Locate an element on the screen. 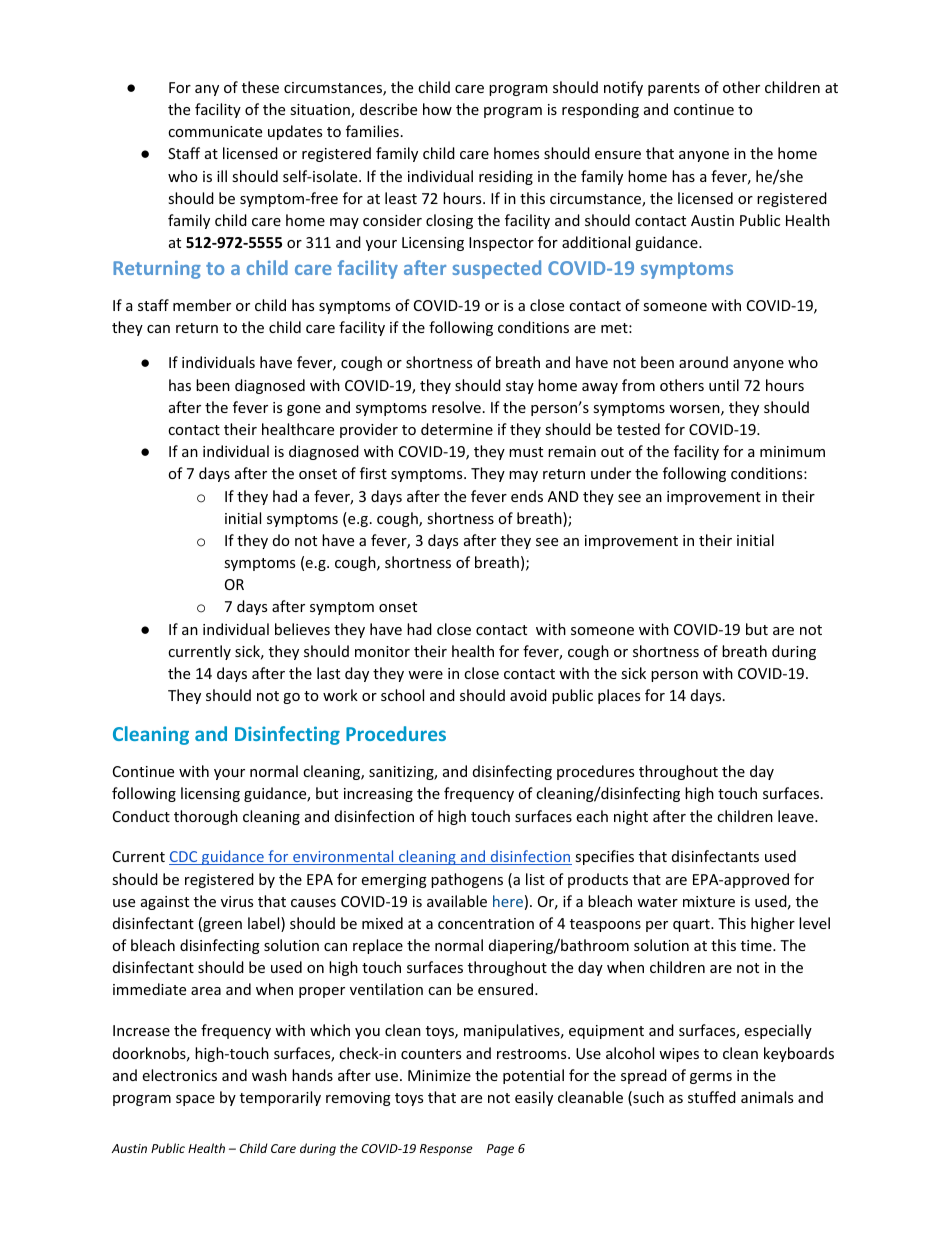 The width and height of the screenshot is (952, 1233). were is located at coordinates (425, 675).
